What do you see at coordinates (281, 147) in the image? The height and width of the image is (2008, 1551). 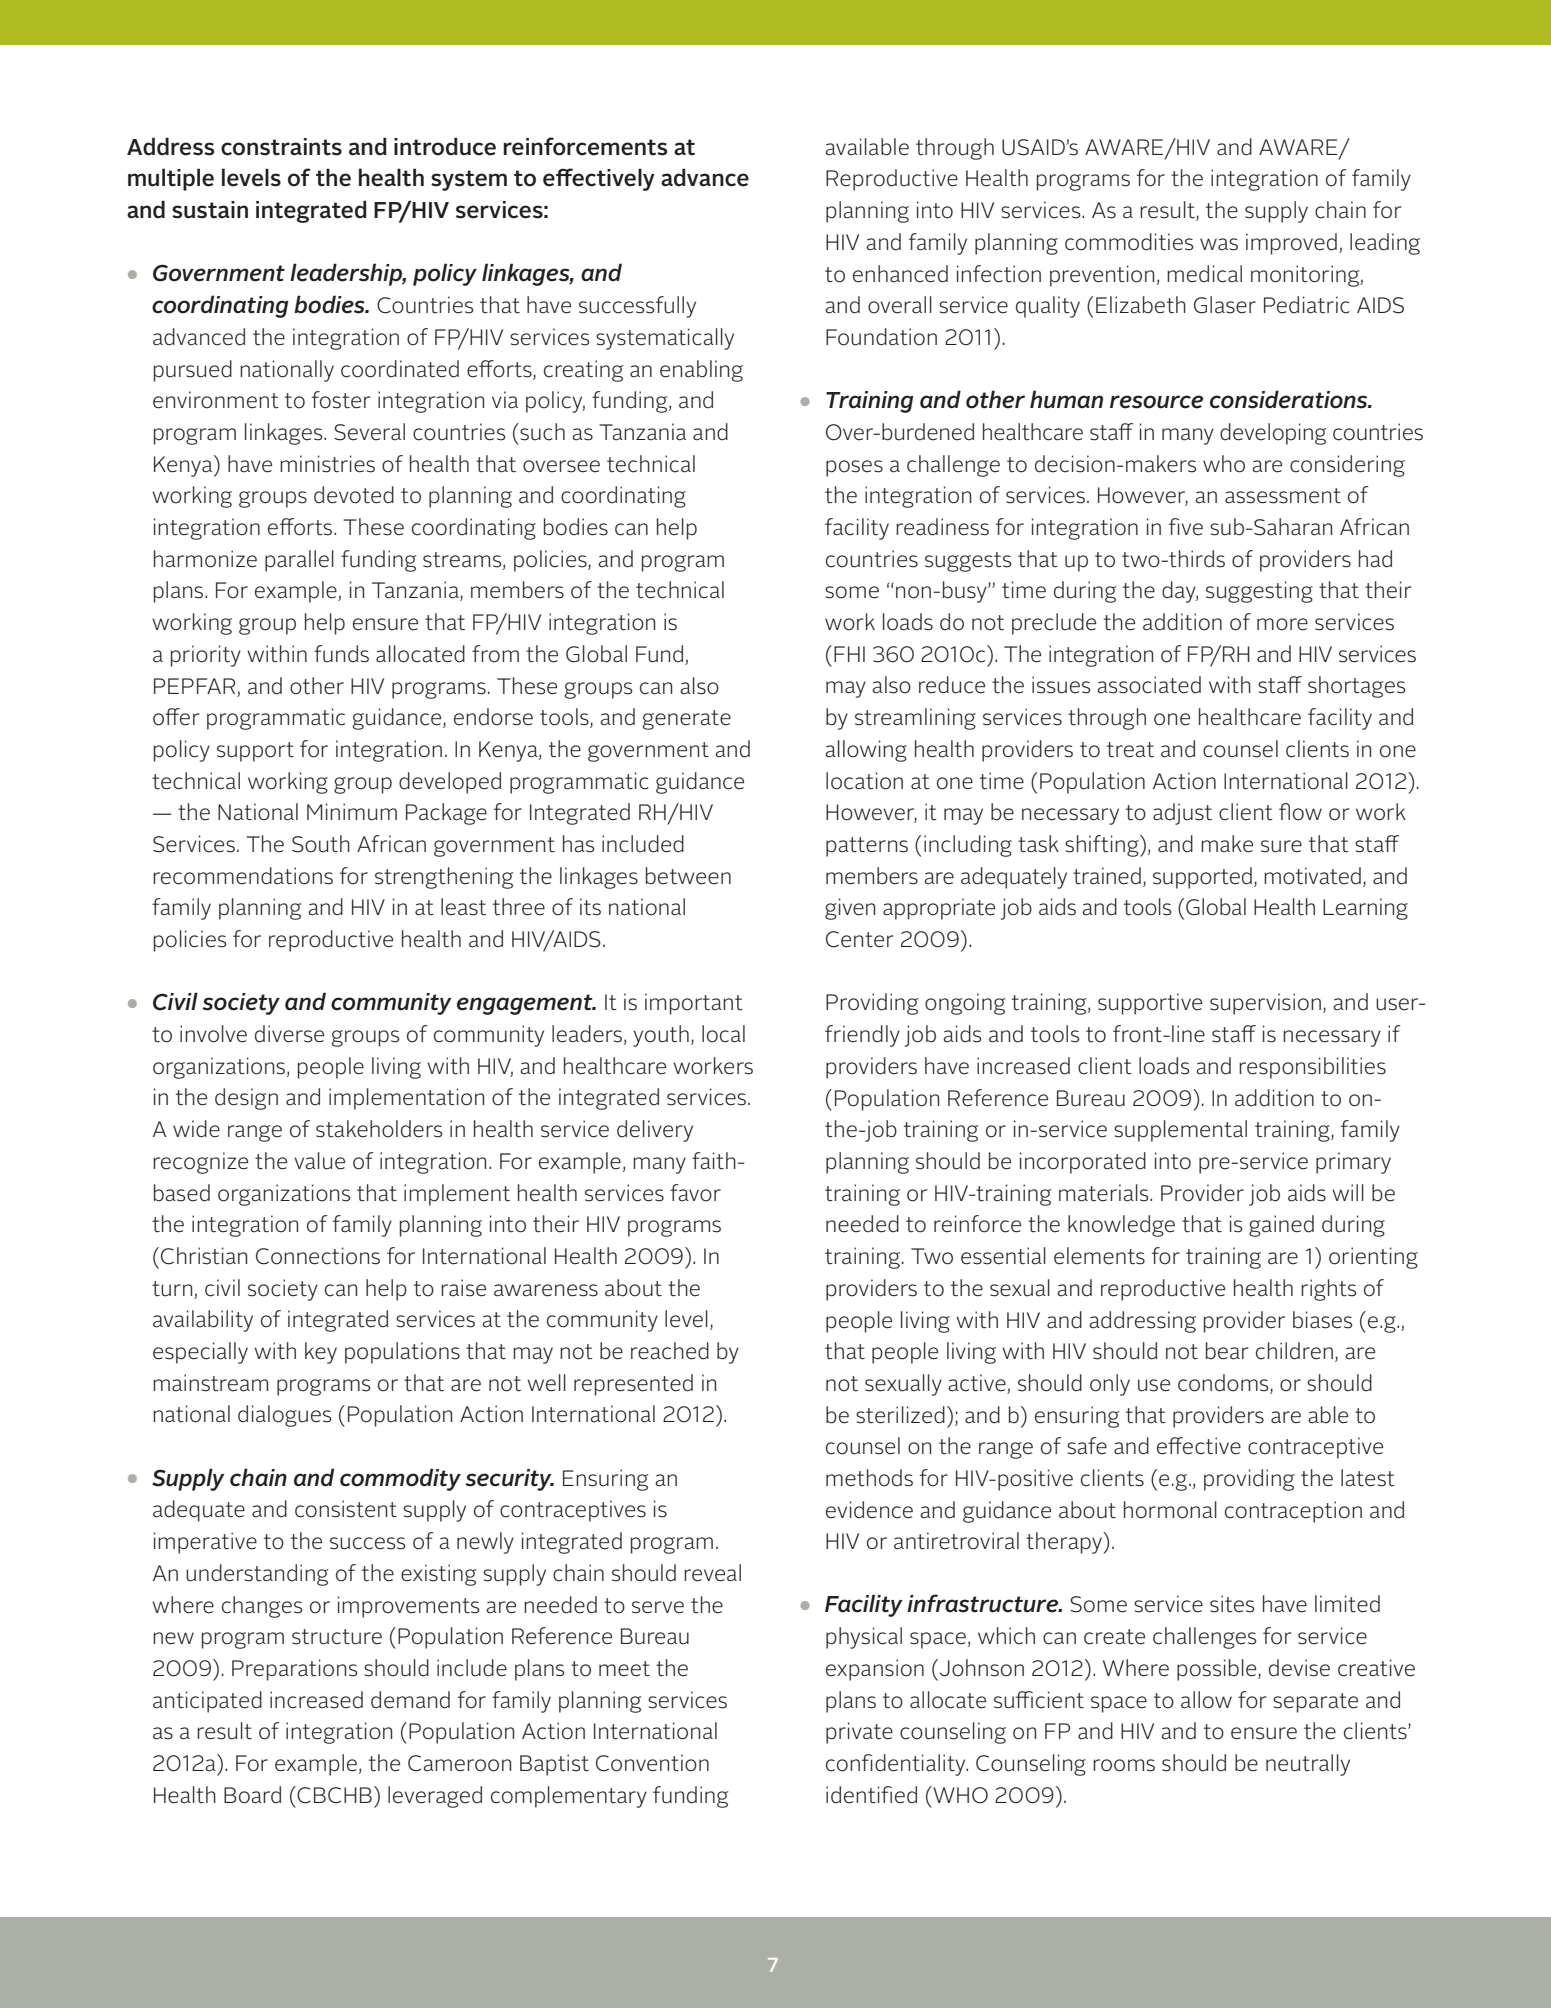 I see `constraints` at bounding box center [281, 147].
